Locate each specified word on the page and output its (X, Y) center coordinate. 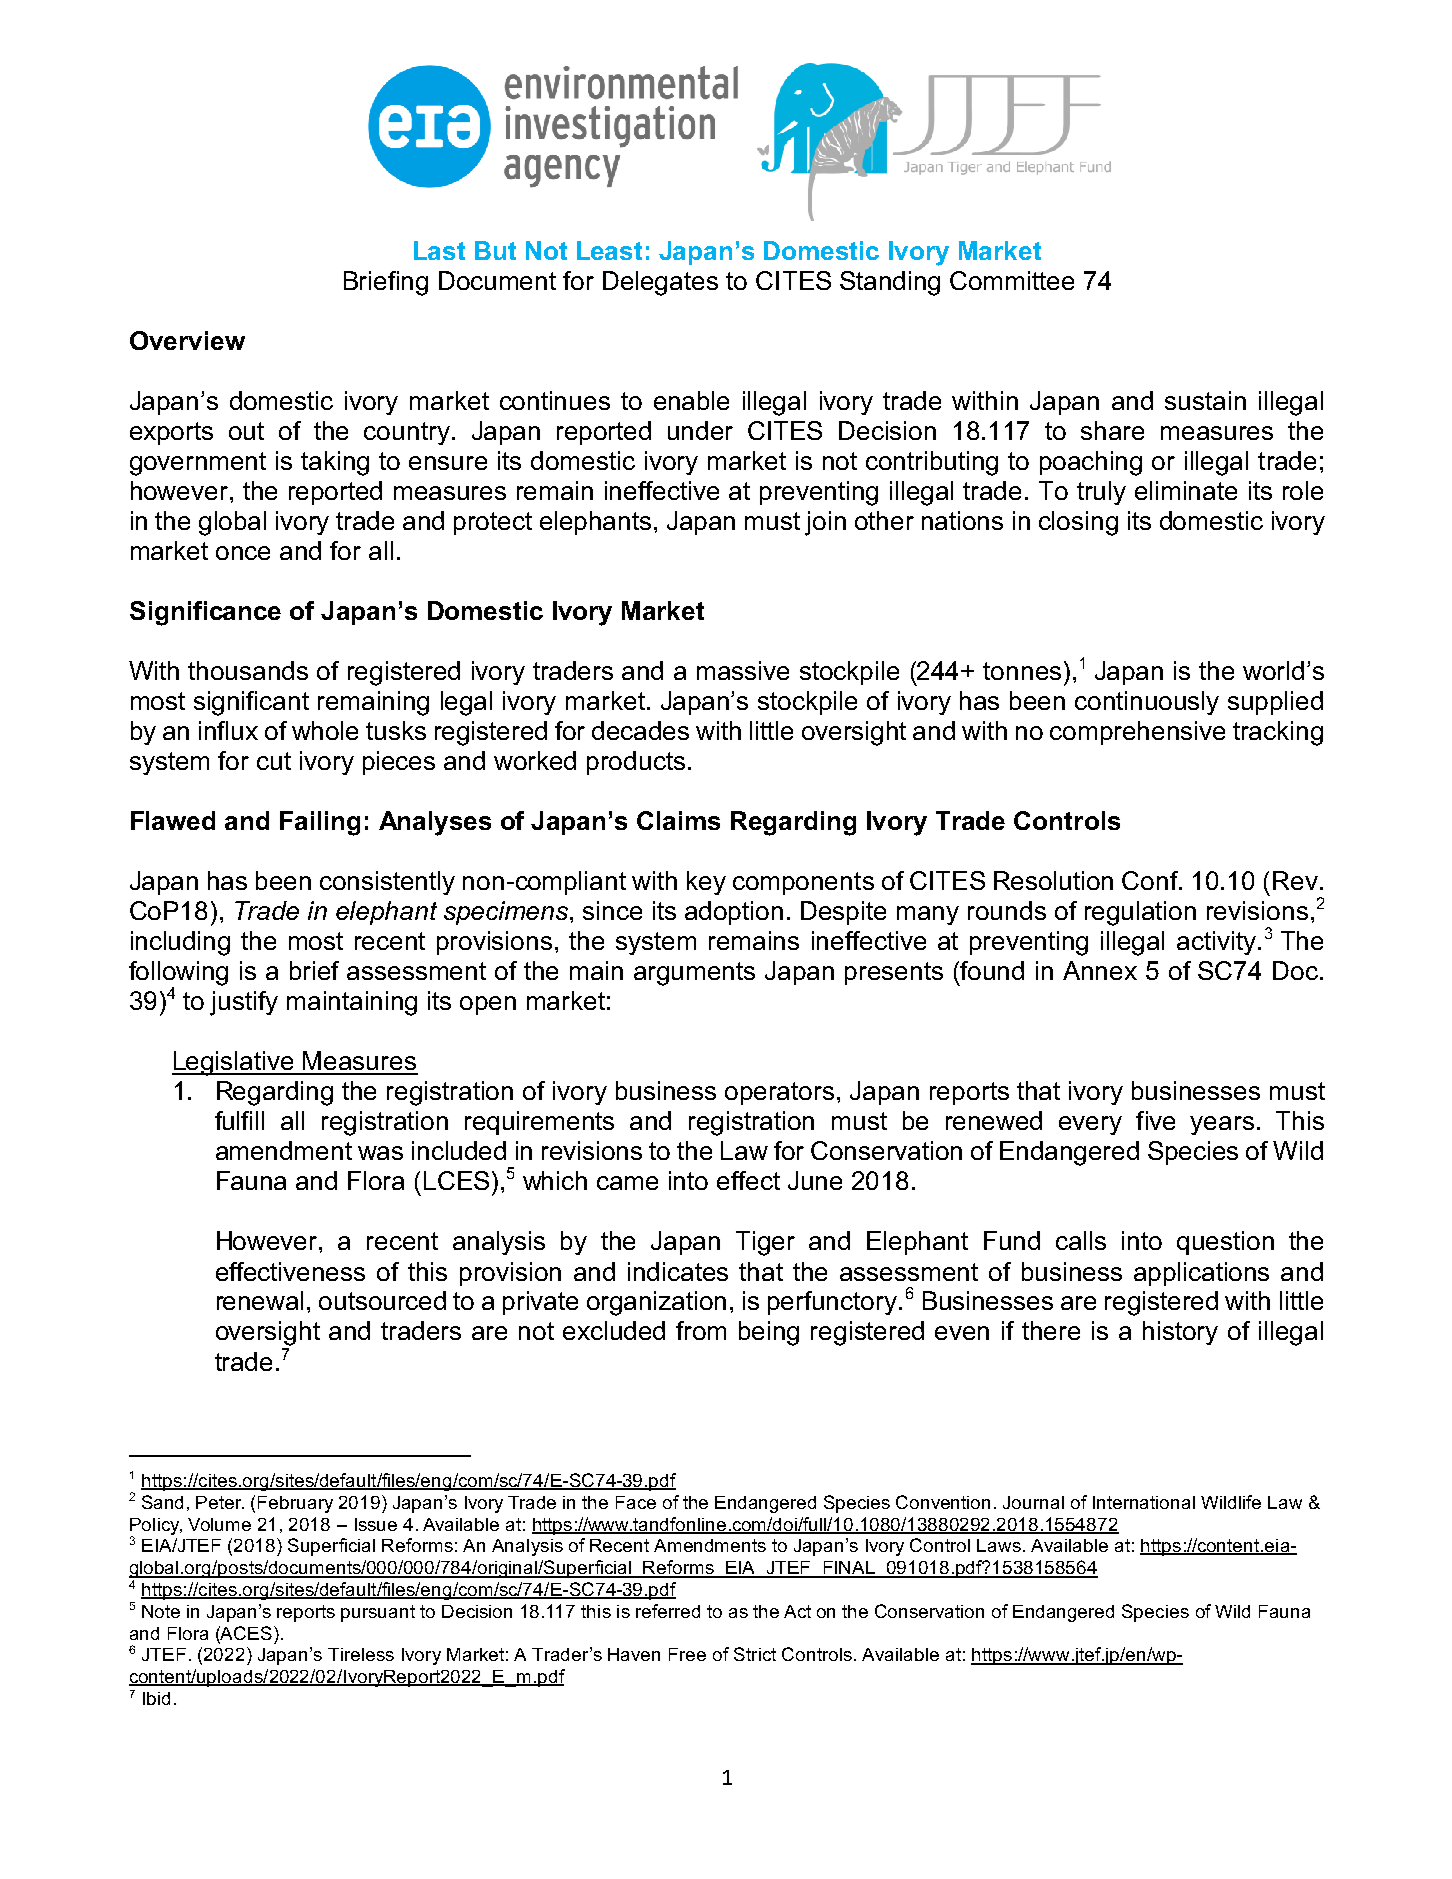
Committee (1012, 280)
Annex (1100, 970)
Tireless (361, 1654)
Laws (999, 1545)
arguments (694, 974)
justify (244, 1003)
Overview (187, 340)
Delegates (660, 283)
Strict (755, 1654)
